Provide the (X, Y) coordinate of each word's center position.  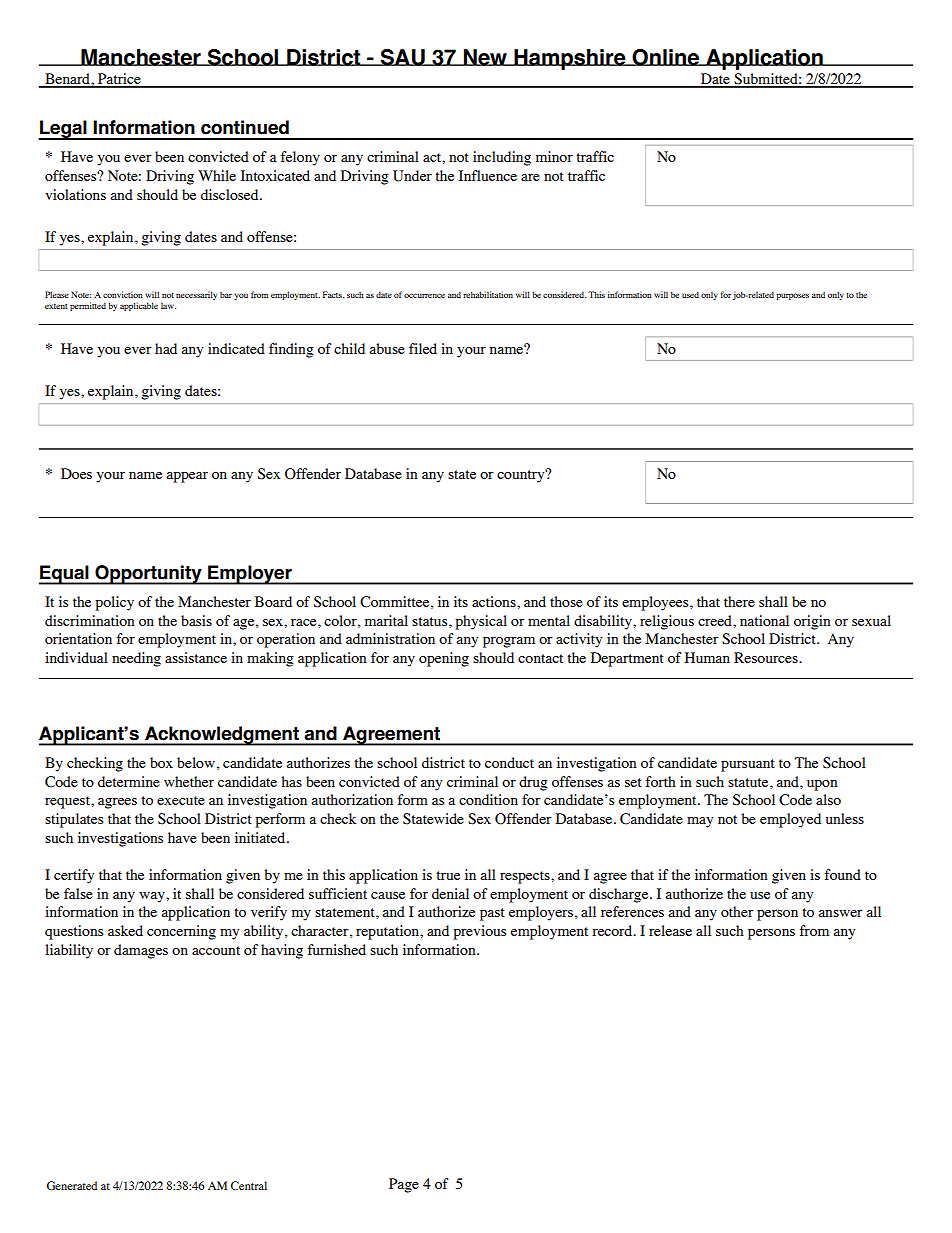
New (485, 57)
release (670, 930)
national (764, 620)
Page (404, 1185)
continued (245, 127)
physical (481, 622)
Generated (72, 1185)
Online (665, 57)
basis (196, 620)
